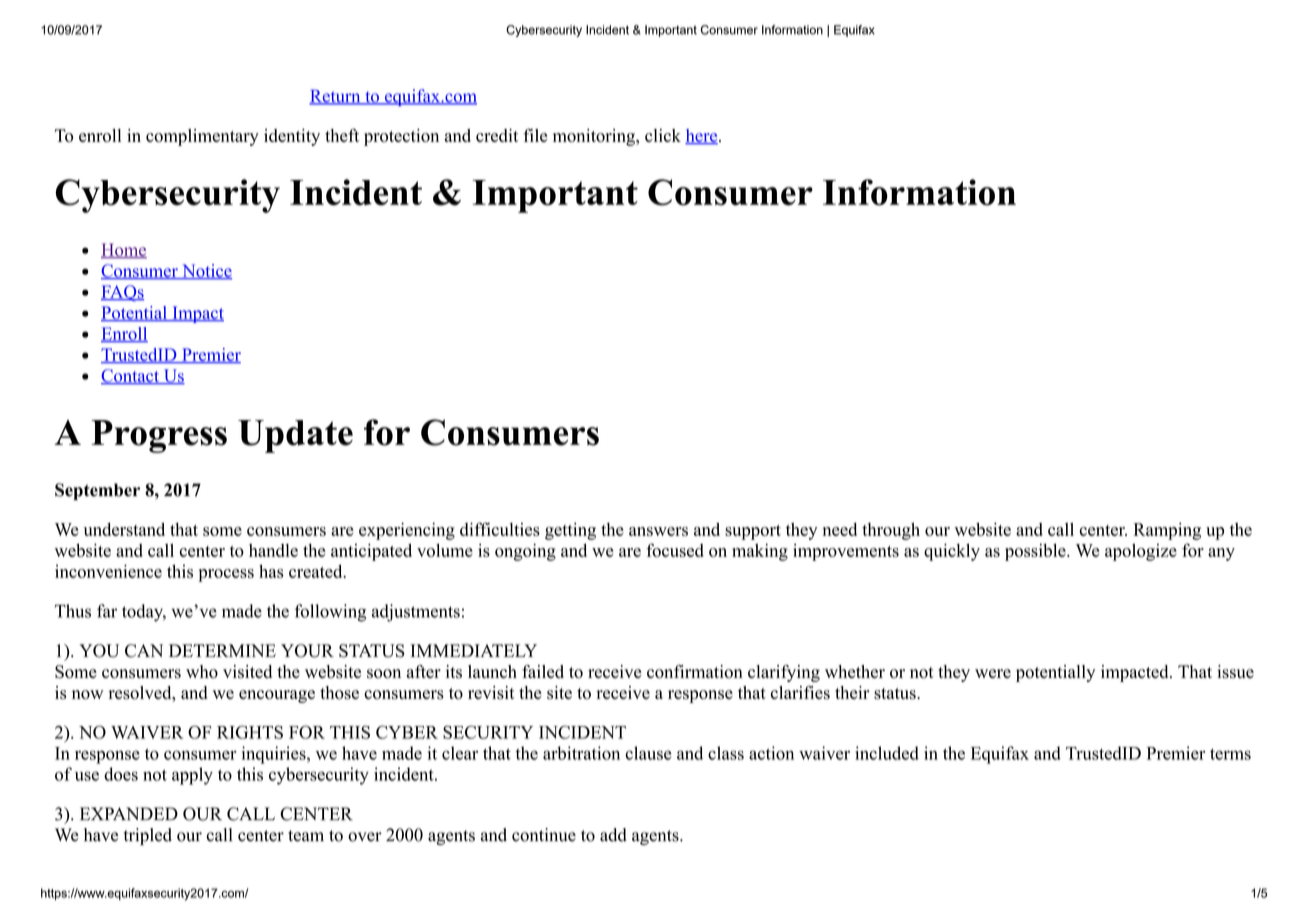  Describe the element at coordinates (663, 135) in the page. I see `click` at that location.
